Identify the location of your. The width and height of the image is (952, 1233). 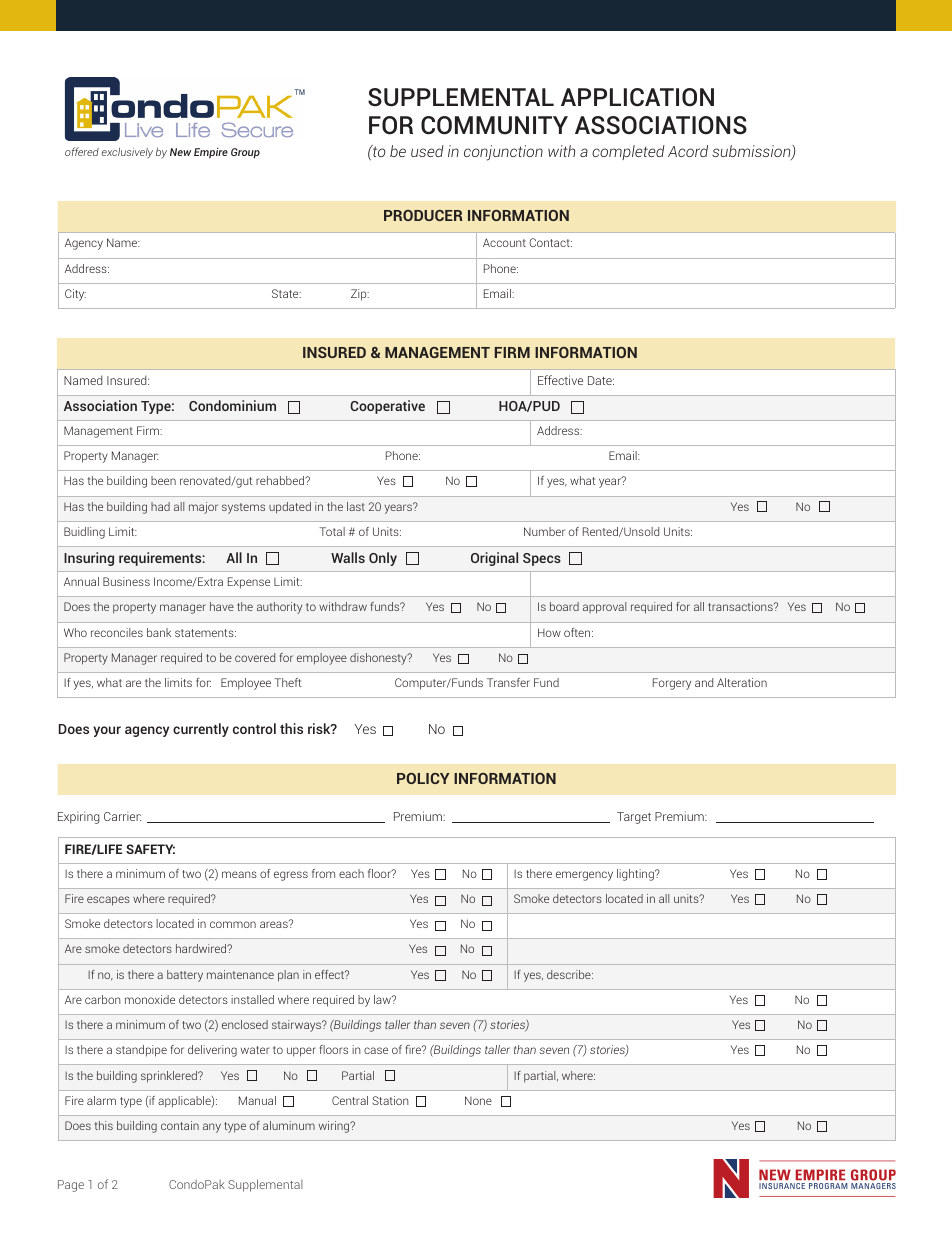
(107, 731).
